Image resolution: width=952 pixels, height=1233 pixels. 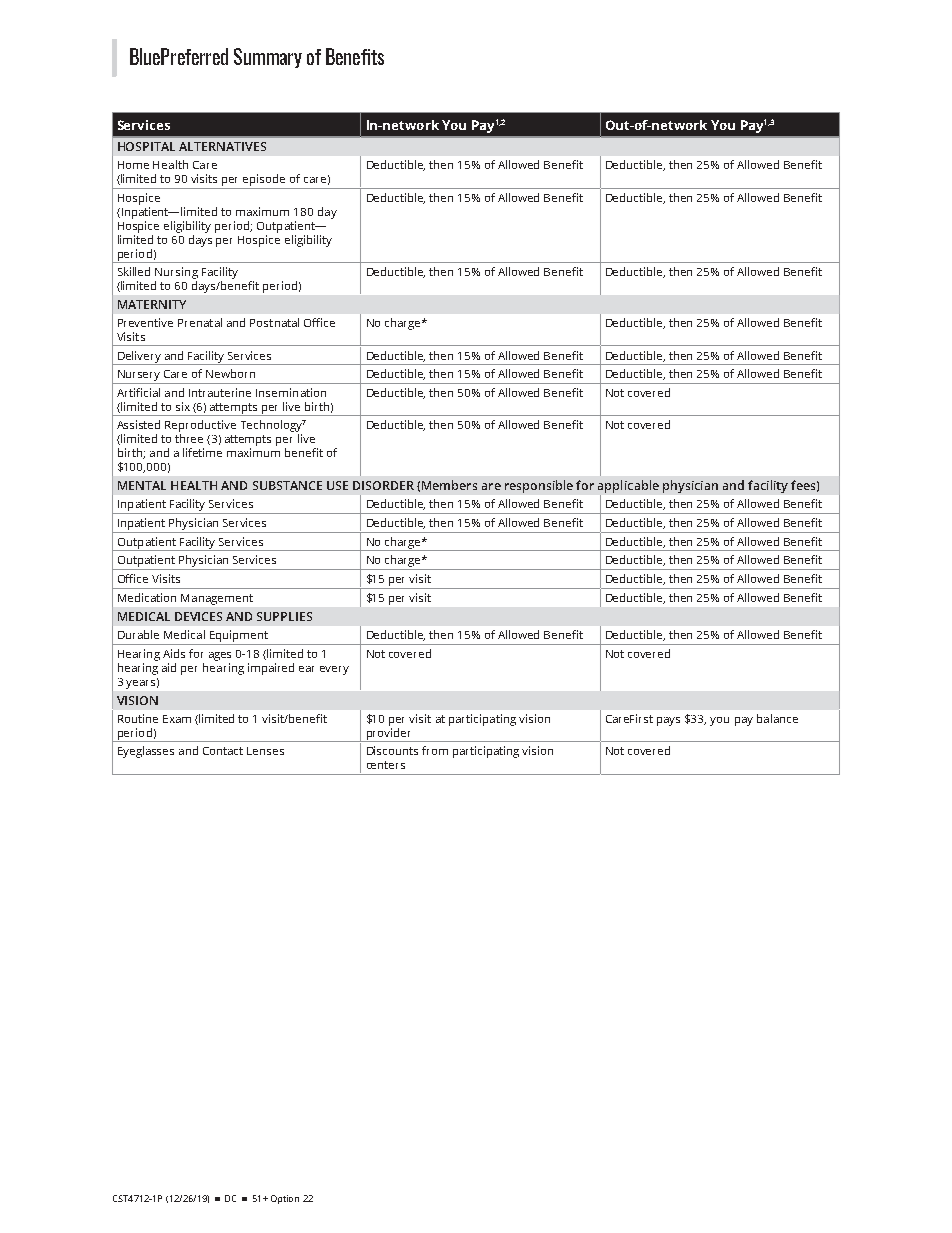 What do you see at coordinates (222, 146) in the screenshot?
I see `ALTERNATIVES` at bounding box center [222, 146].
